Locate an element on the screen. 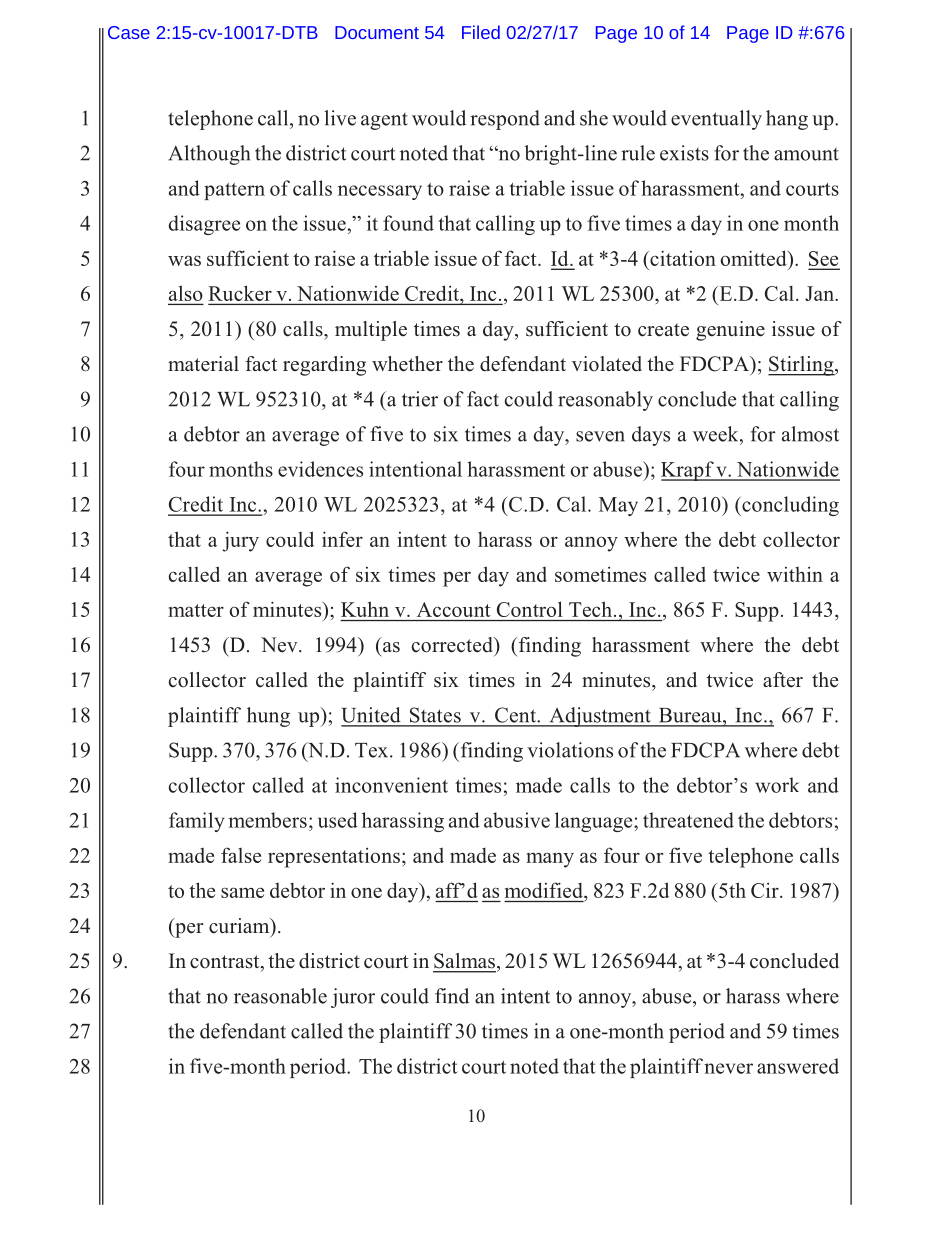 The image size is (952, 1233). Case is located at coordinates (129, 32).
